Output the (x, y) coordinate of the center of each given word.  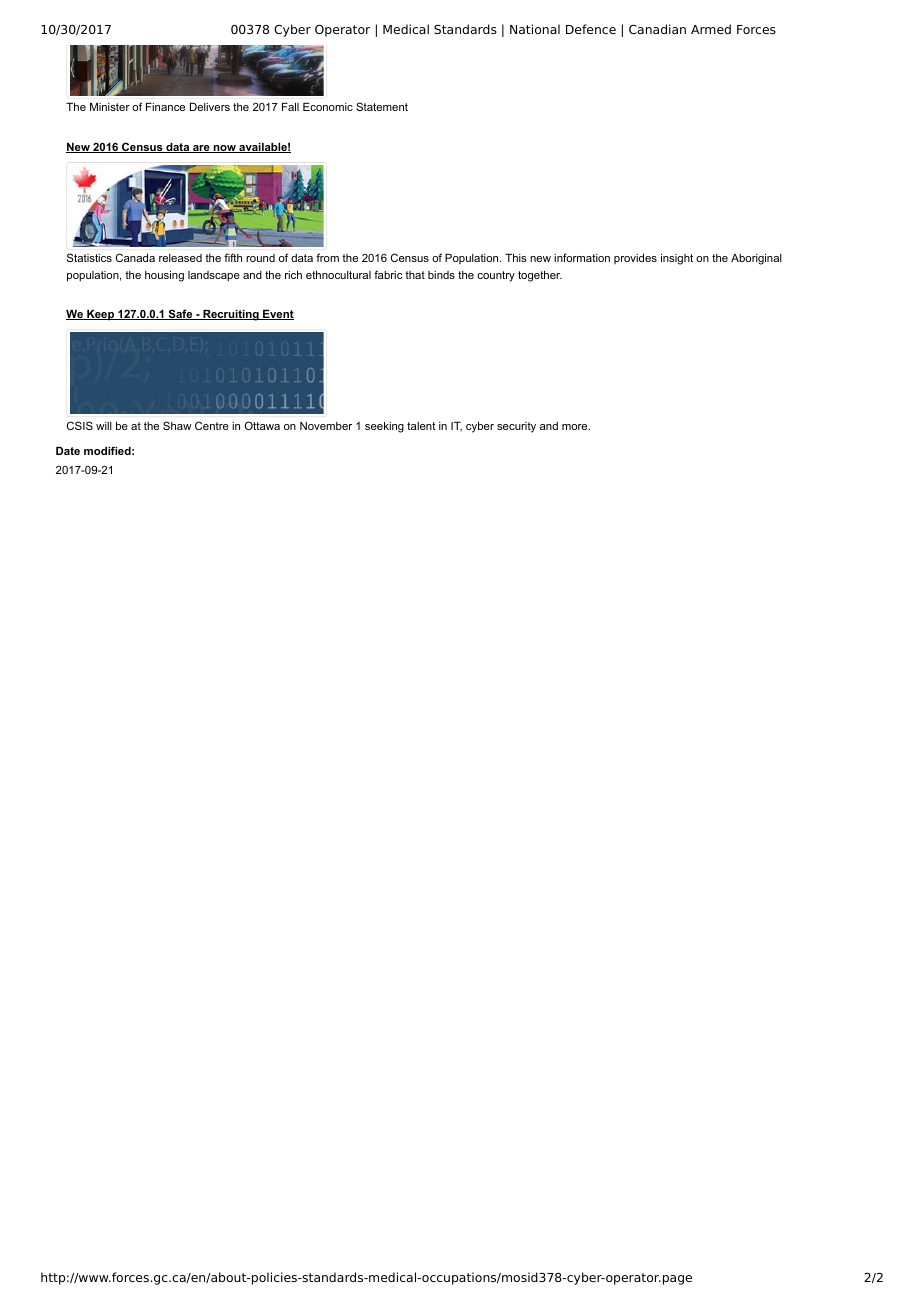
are (201, 149)
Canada (135, 257)
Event (277, 315)
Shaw (177, 425)
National (535, 29)
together (540, 276)
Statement (382, 106)
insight (677, 259)
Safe (180, 314)
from (327, 257)
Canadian (657, 29)
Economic (328, 107)
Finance (165, 107)
